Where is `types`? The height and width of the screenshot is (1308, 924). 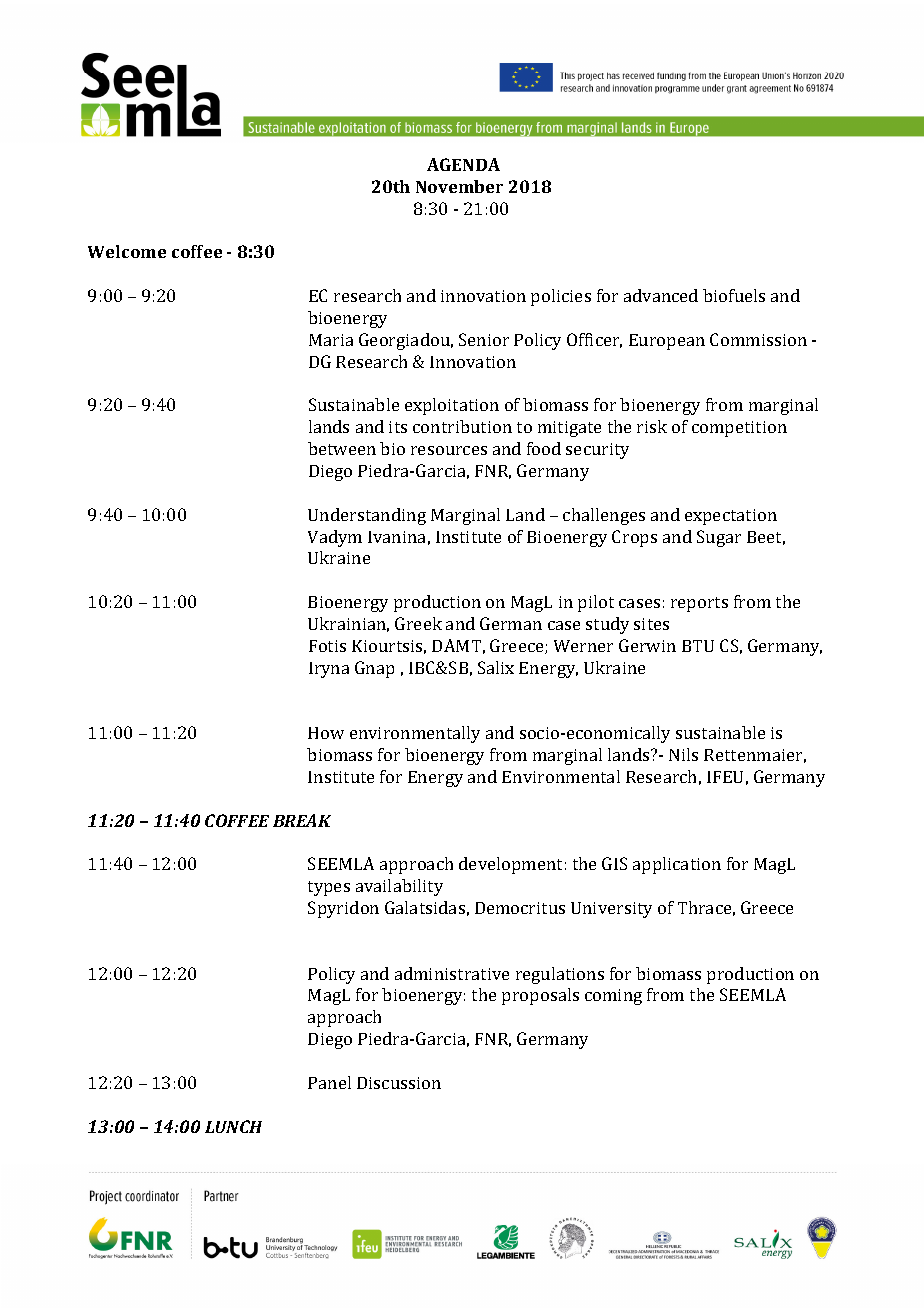
types is located at coordinates (329, 888).
